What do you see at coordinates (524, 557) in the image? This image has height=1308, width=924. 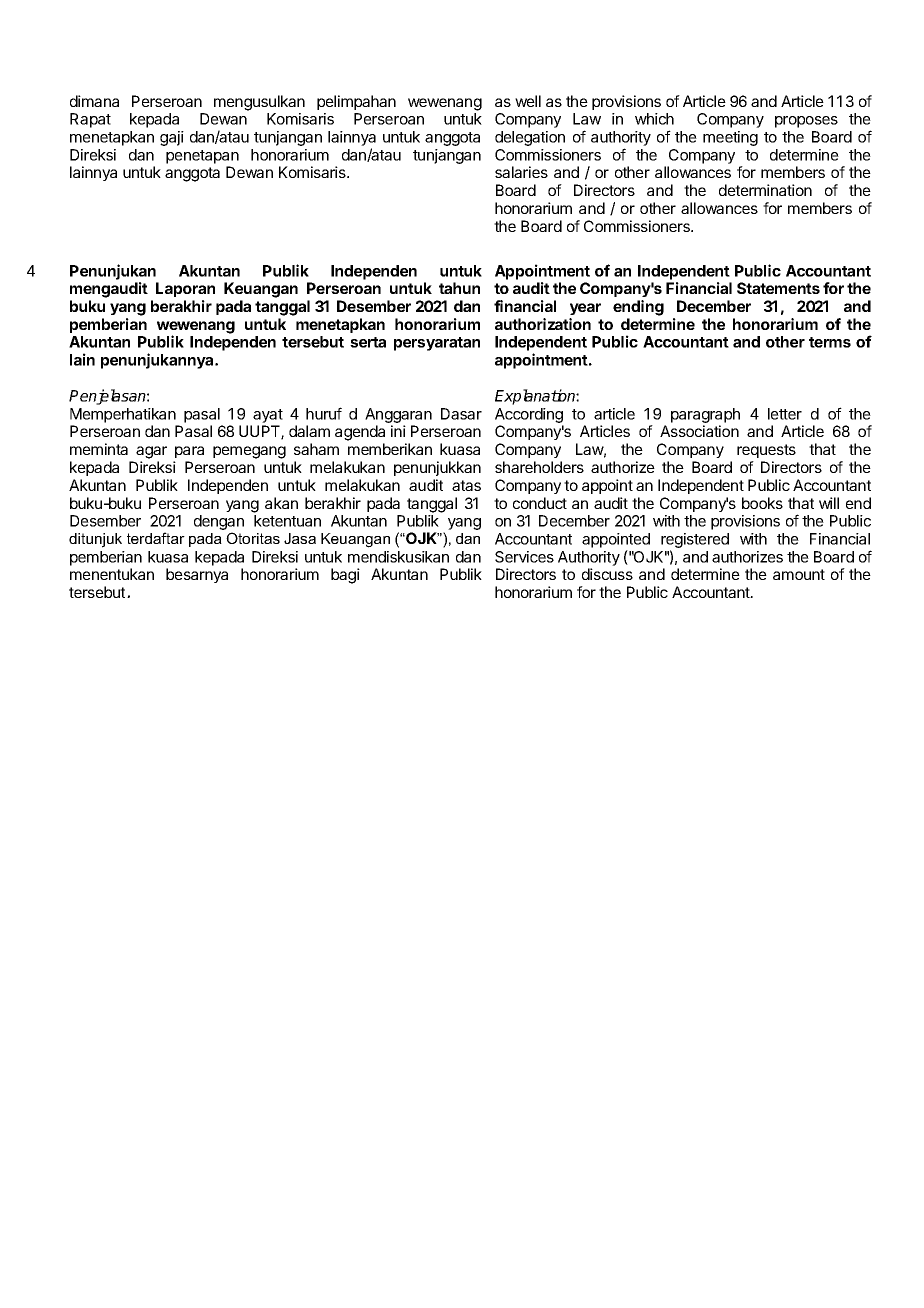 I see `Services` at bounding box center [524, 557].
